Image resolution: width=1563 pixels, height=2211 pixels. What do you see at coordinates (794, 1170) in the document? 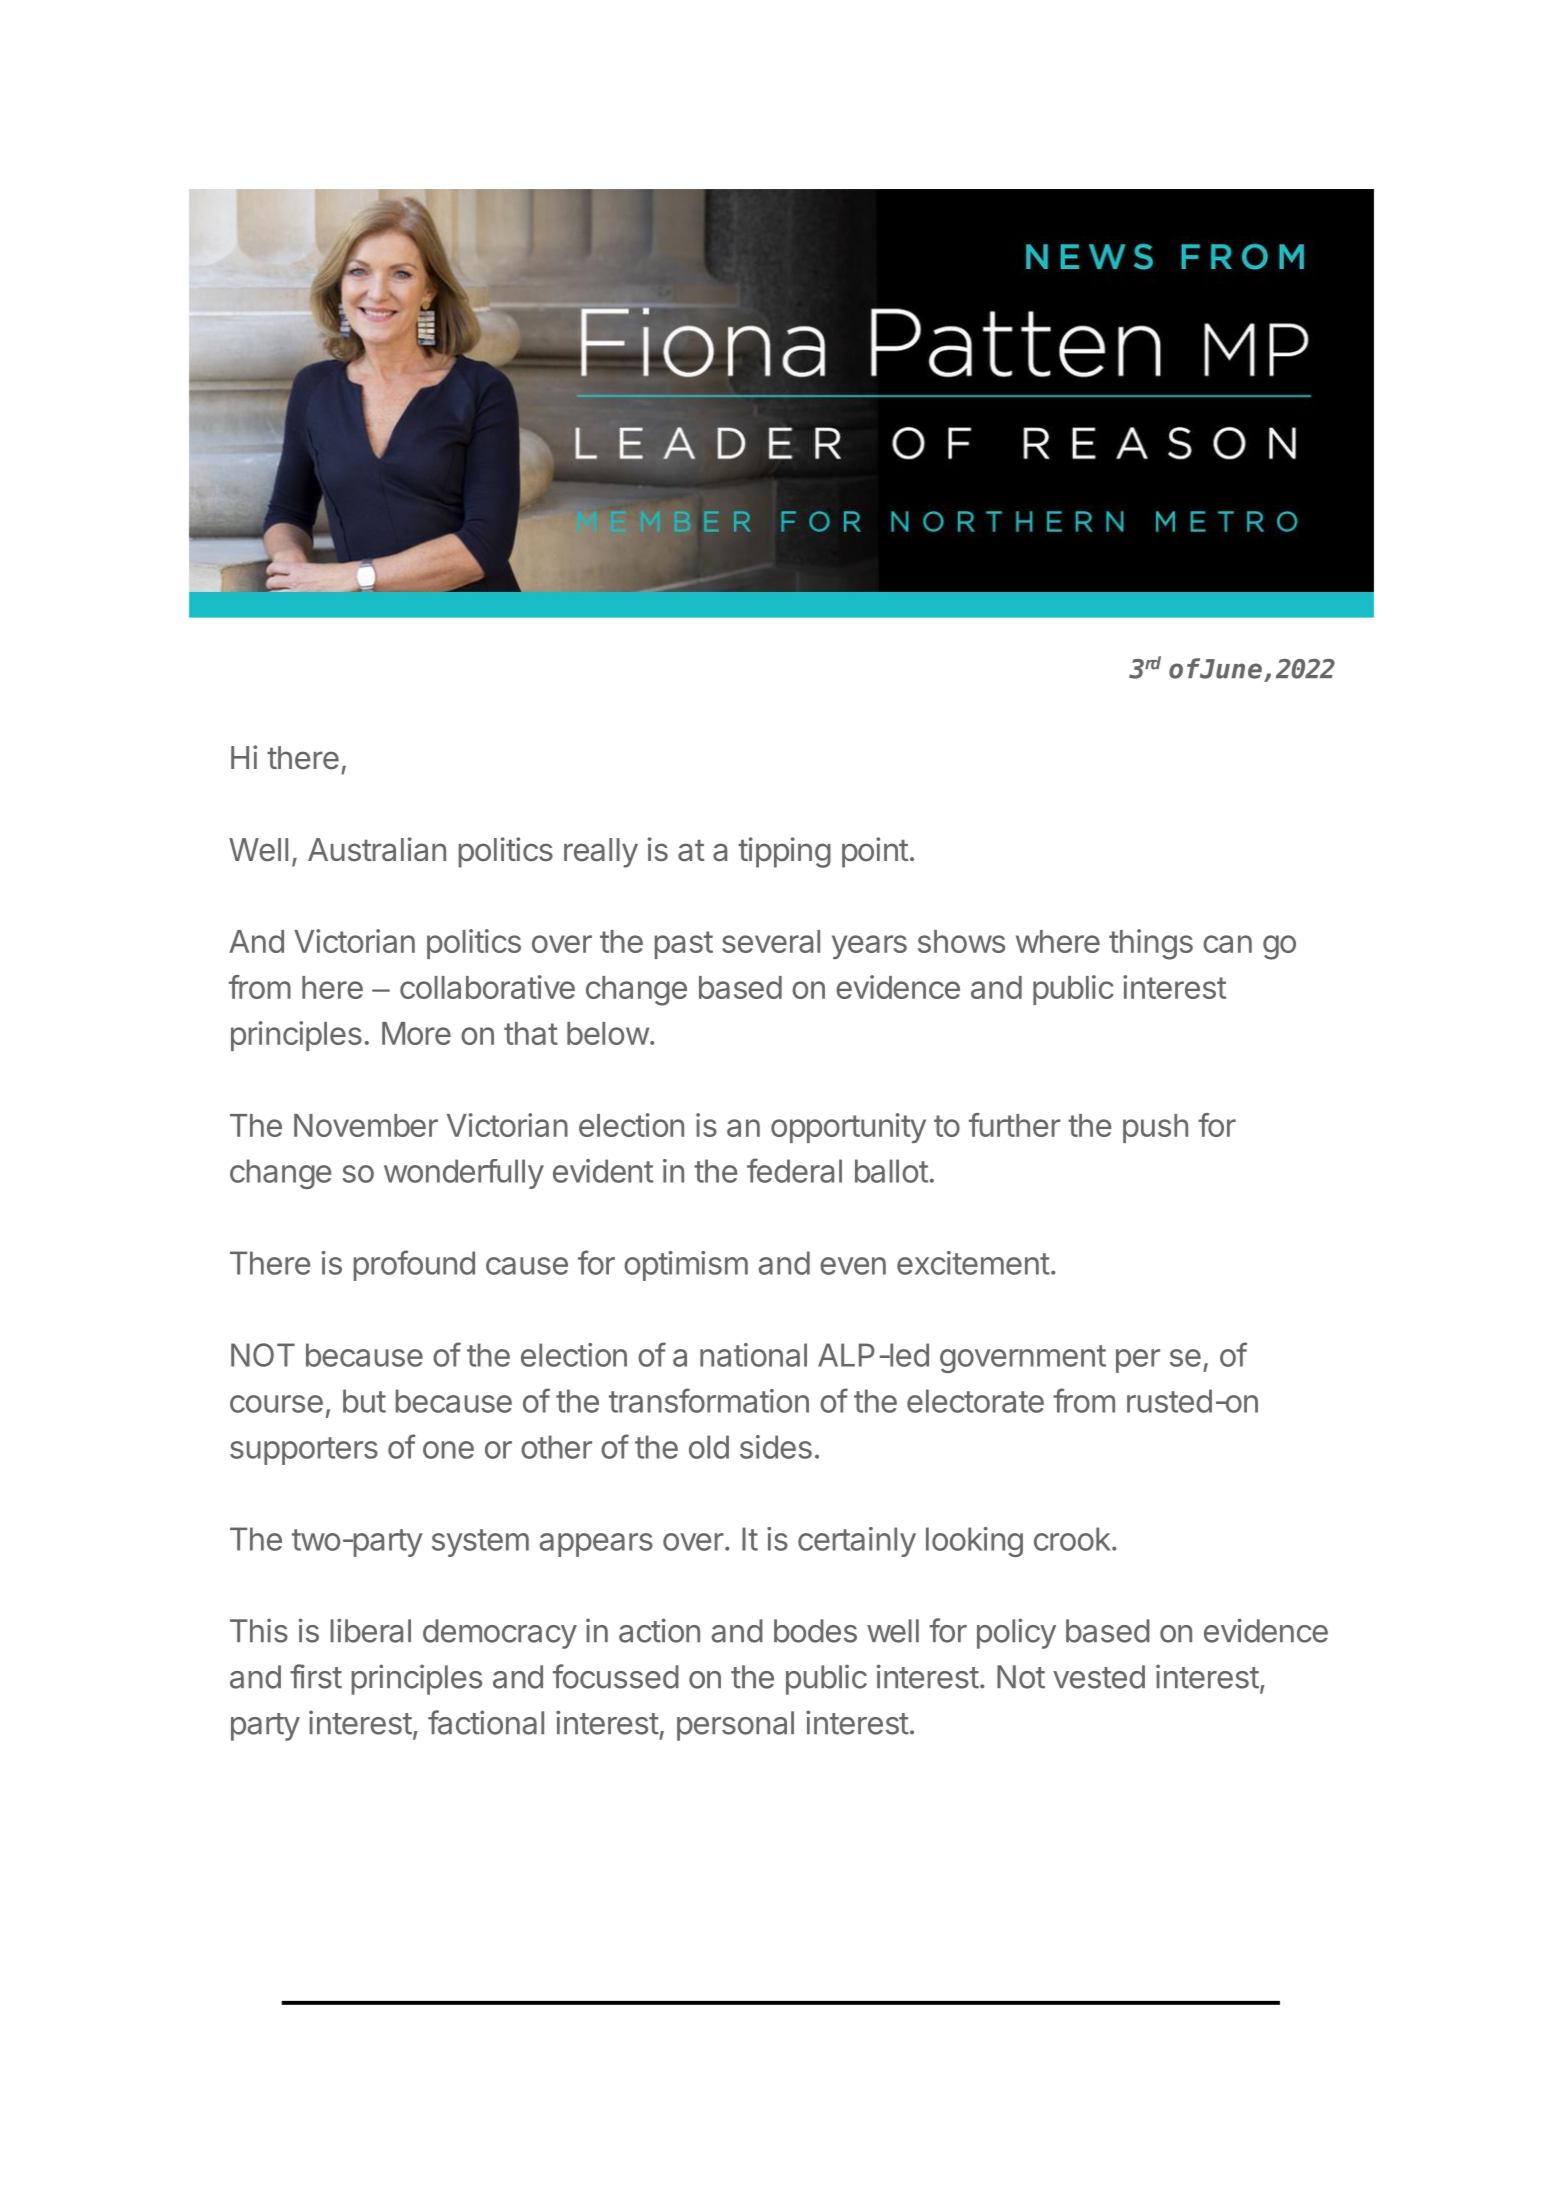
I see `federal` at bounding box center [794, 1170].
